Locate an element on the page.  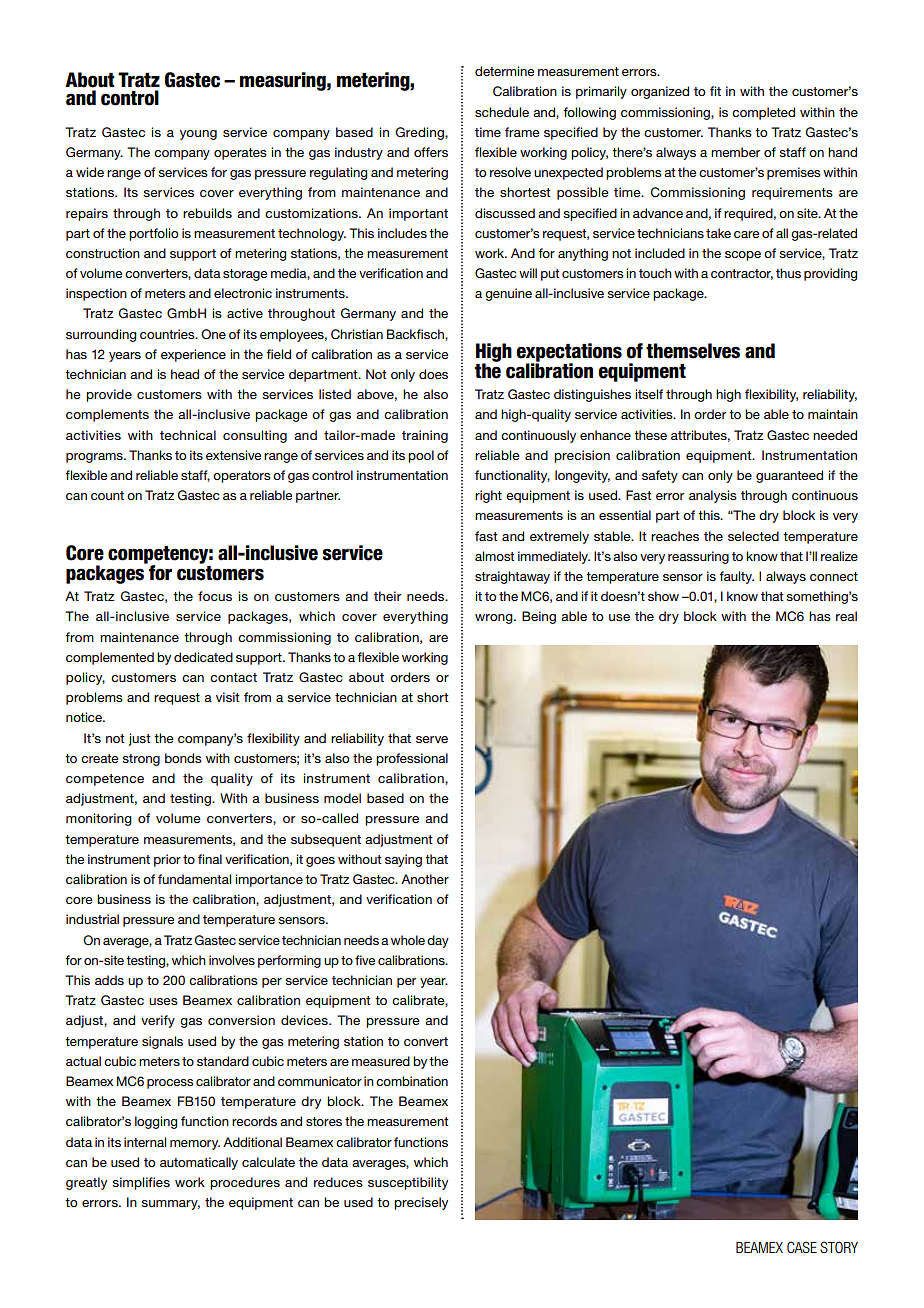
wrong is located at coordinates (495, 619).
